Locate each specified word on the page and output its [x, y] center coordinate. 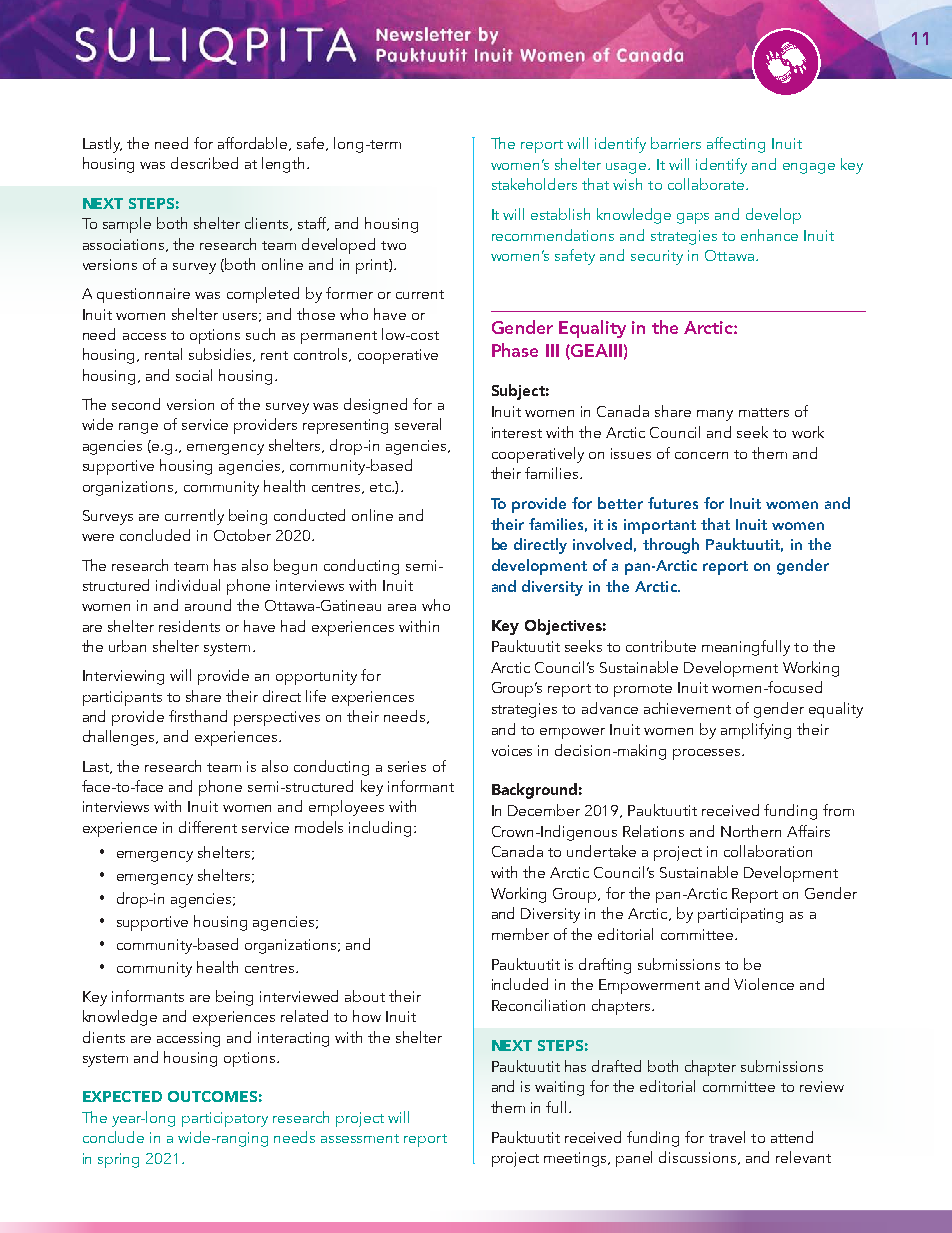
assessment [360, 1138]
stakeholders [534, 184]
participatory [225, 1119]
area [402, 607]
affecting [736, 145]
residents [189, 626]
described [204, 163]
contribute [661, 646]
